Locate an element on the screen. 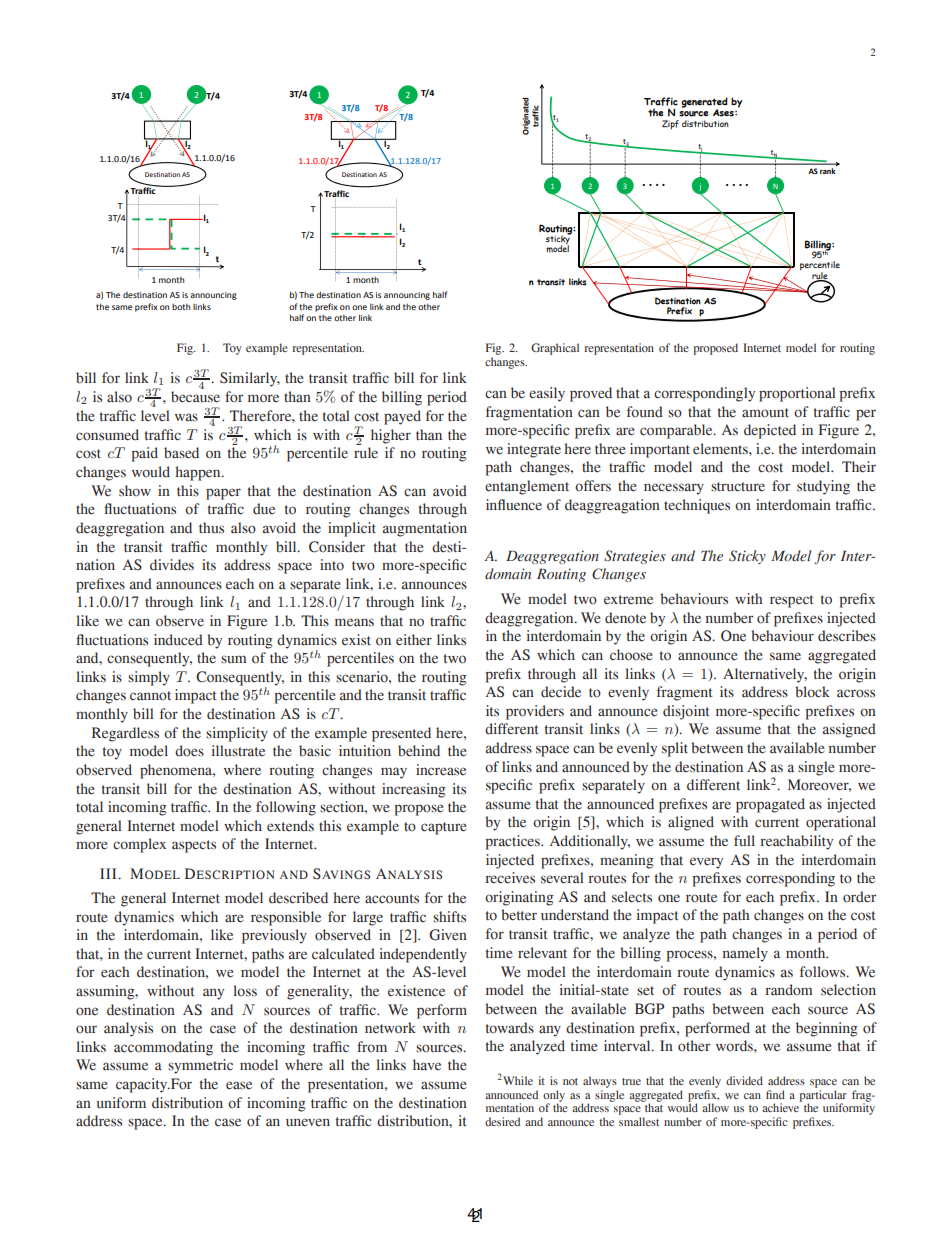 The height and width of the screenshot is (1233, 952). both is located at coordinates (181, 307).
